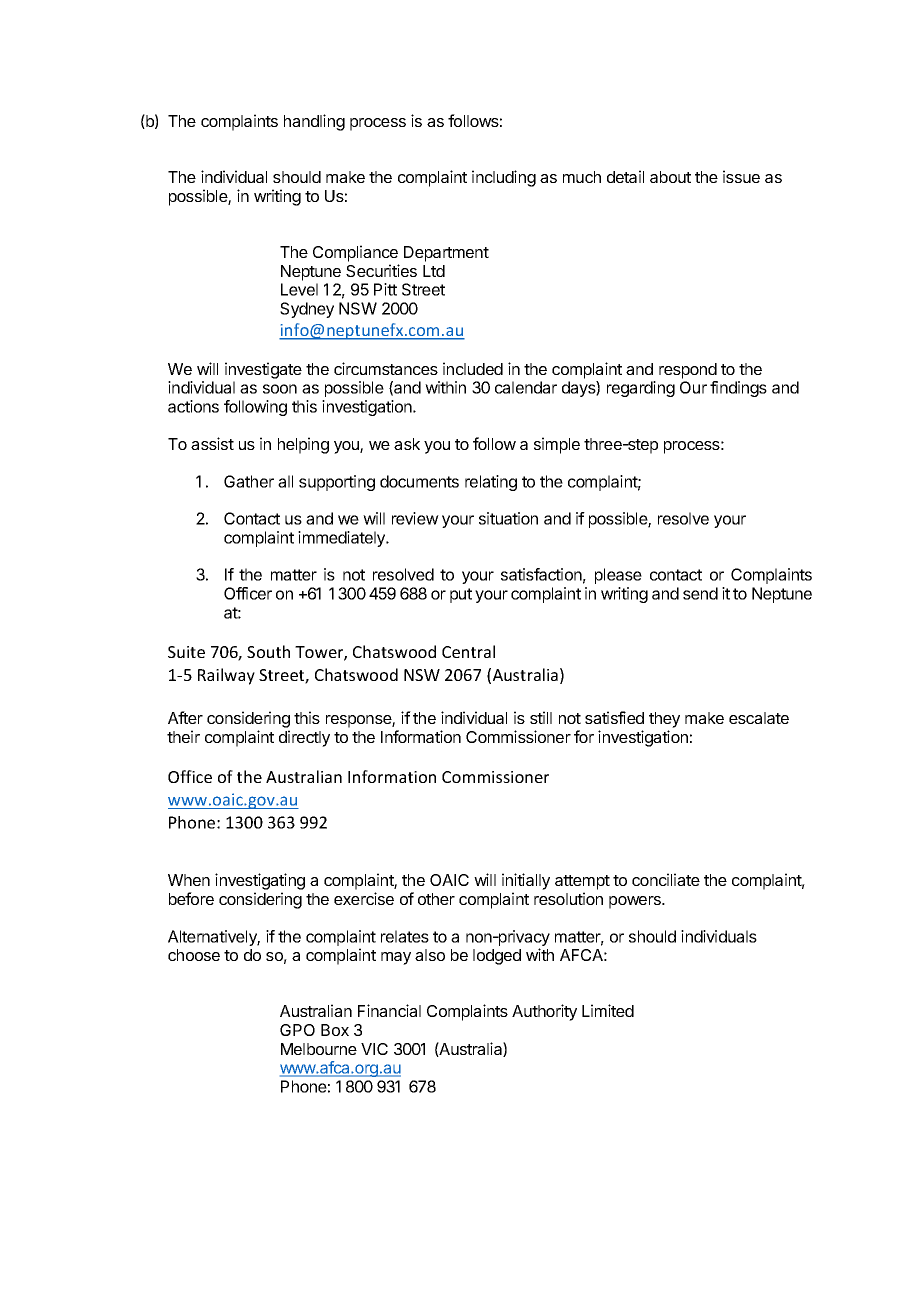 The height and width of the screenshot is (1309, 924). What do you see at coordinates (700, 593) in the screenshot?
I see `send` at bounding box center [700, 593].
